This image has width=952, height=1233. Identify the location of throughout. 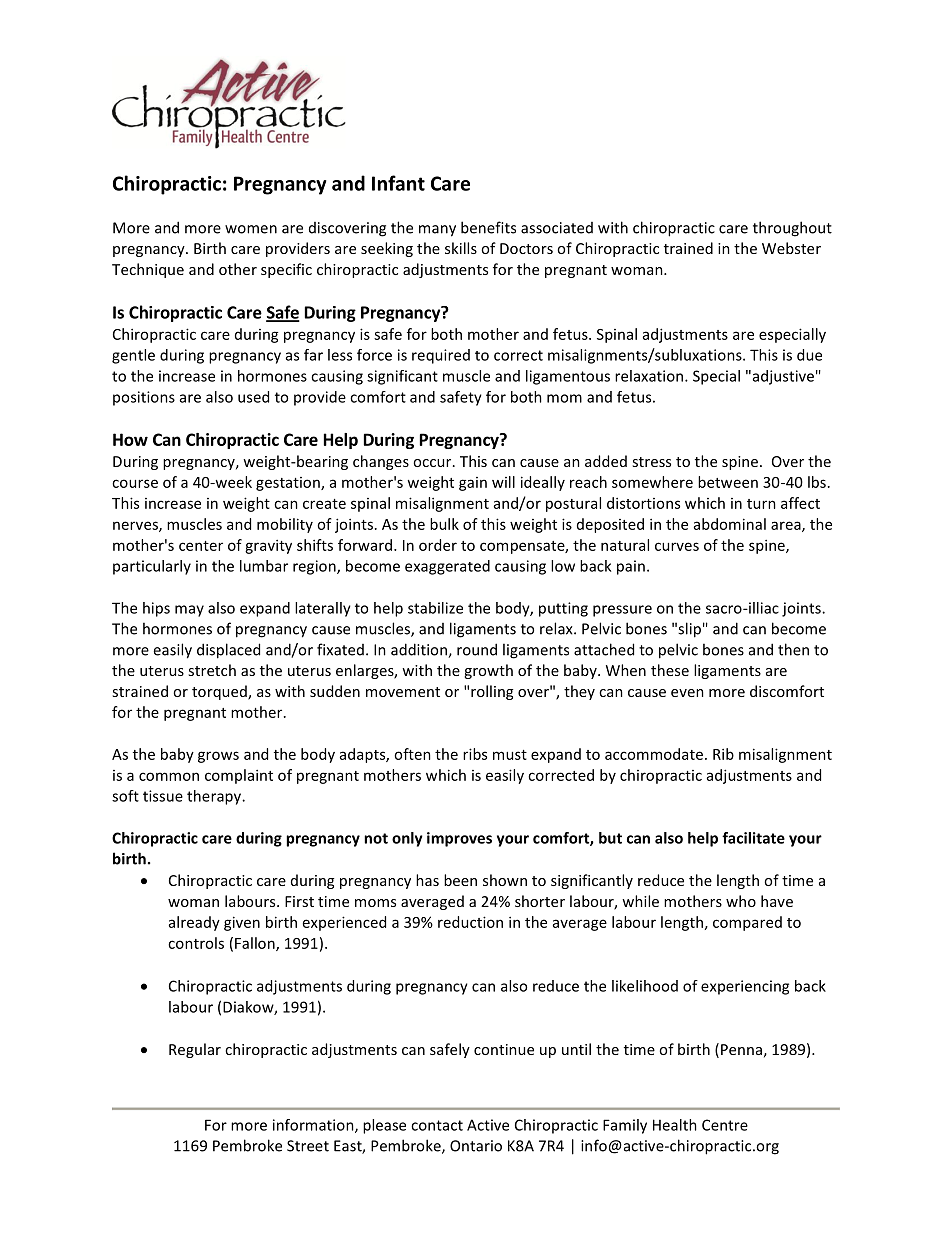
(792, 229).
